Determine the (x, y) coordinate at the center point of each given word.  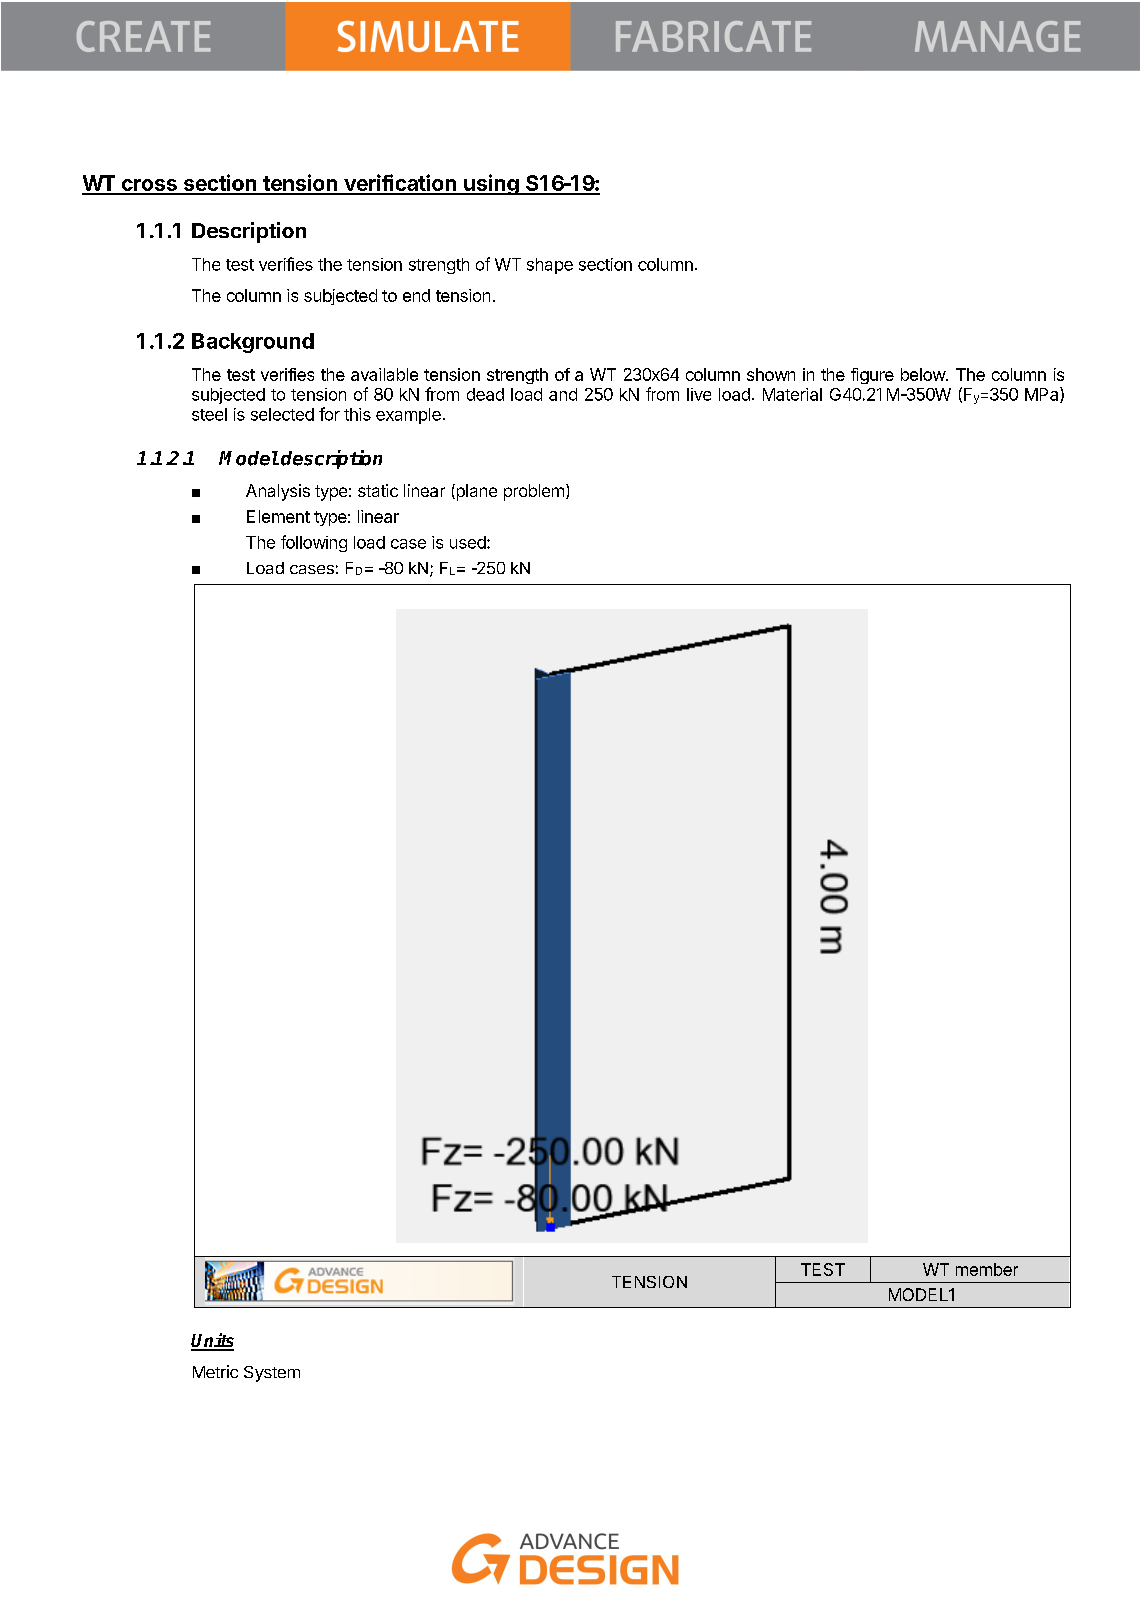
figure (872, 376)
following (314, 543)
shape (550, 266)
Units (212, 1341)
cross (149, 186)
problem (534, 492)
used (469, 542)
